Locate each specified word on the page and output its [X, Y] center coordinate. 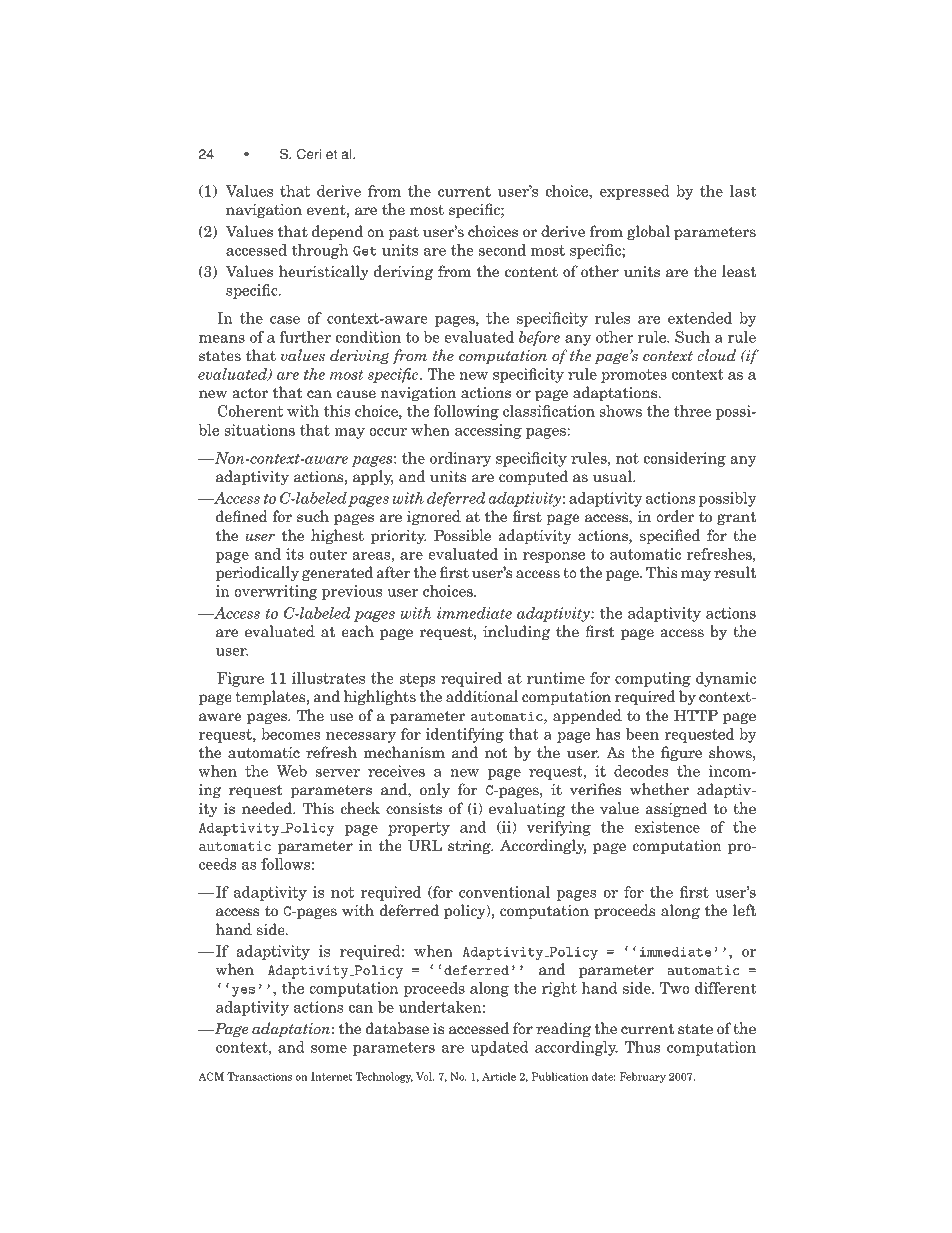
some [329, 1049]
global [648, 232]
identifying [465, 735]
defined [242, 516]
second [502, 250]
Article [499, 1076]
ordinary [460, 459]
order [675, 516]
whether [659, 789]
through [320, 251]
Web [291, 771]
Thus [642, 1047]
